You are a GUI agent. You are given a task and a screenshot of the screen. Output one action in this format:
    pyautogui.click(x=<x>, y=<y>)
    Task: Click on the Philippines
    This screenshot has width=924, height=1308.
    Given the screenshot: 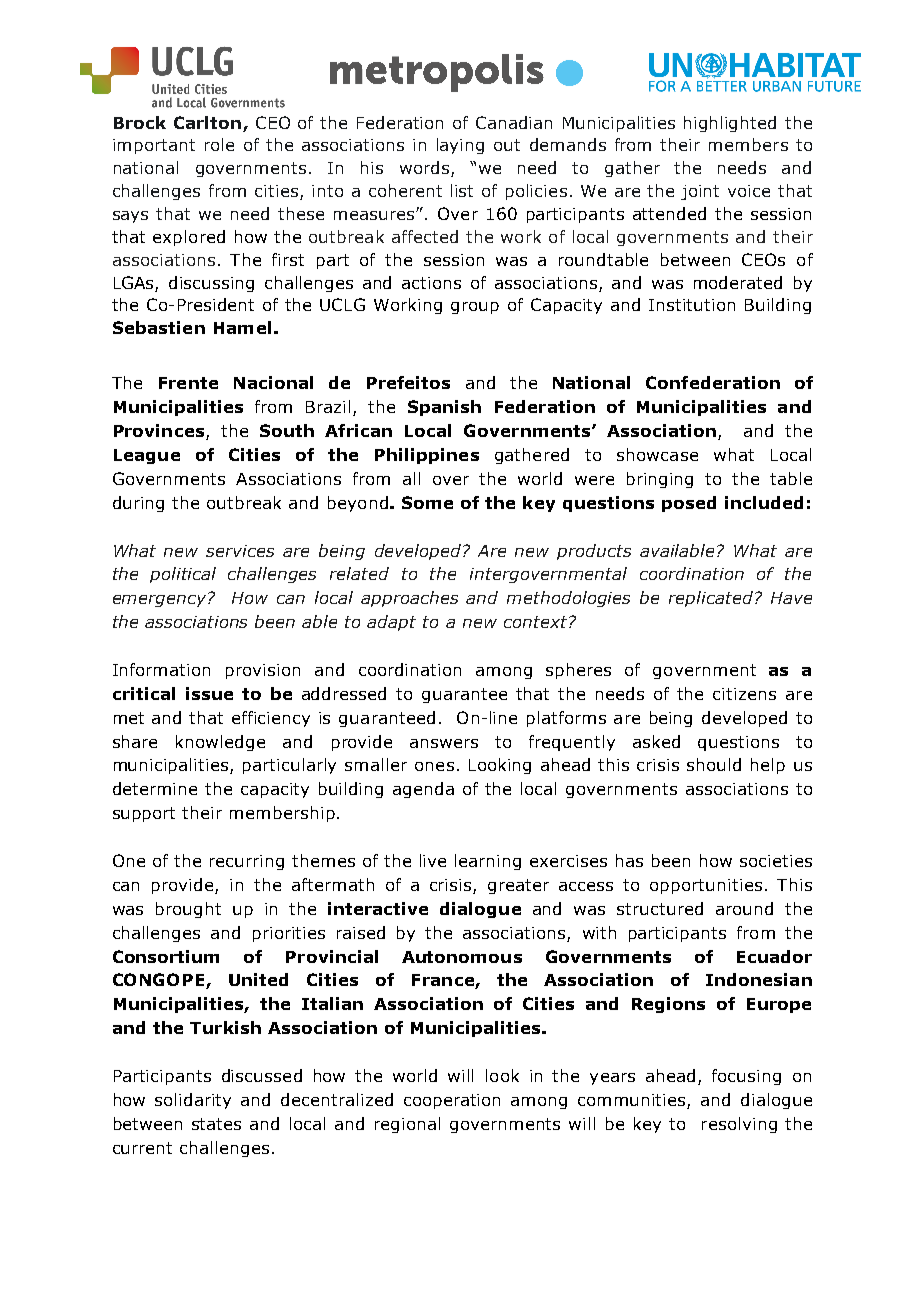 What is the action you would take?
    pyautogui.click(x=427, y=456)
